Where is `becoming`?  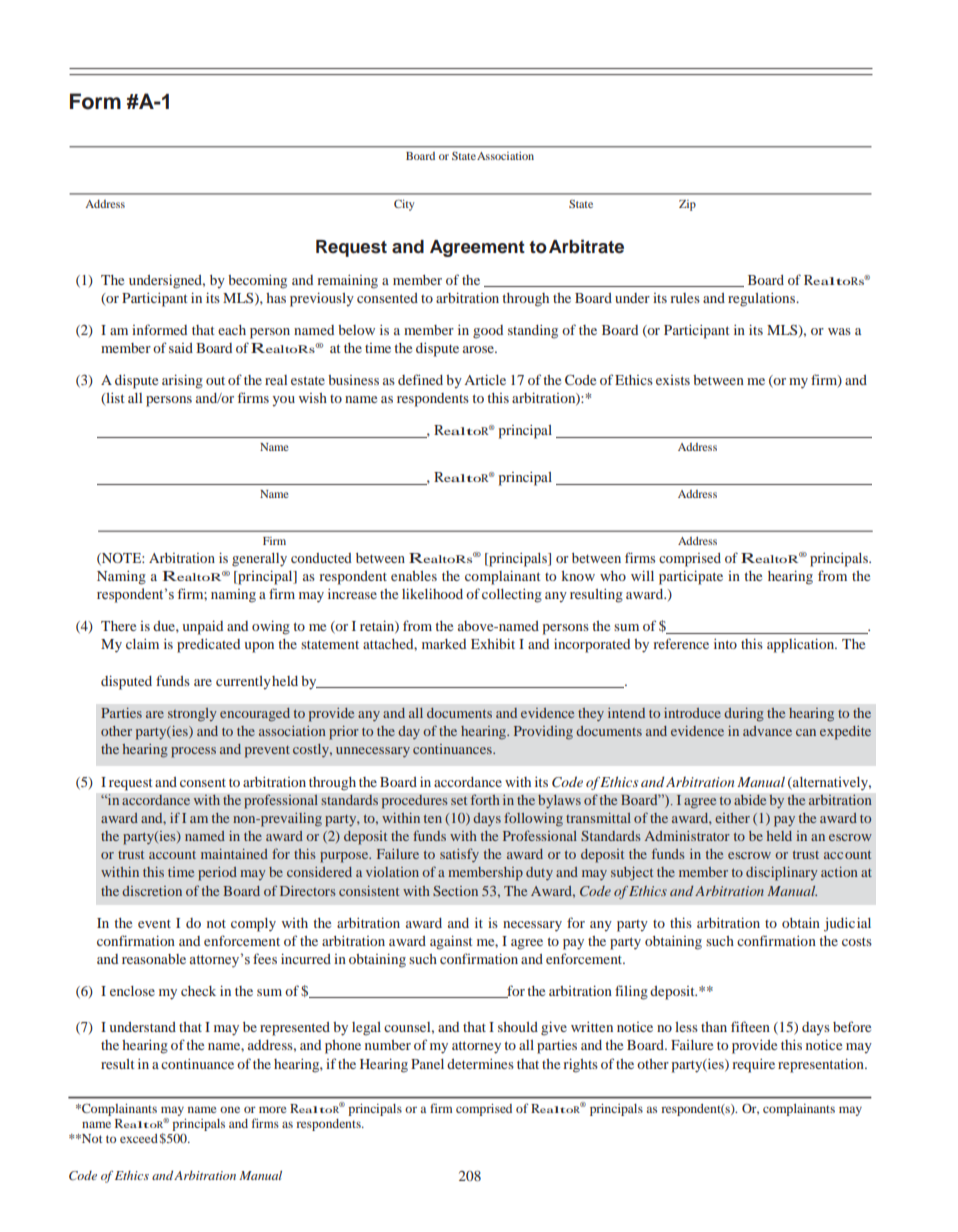 becoming is located at coordinates (257, 282).
